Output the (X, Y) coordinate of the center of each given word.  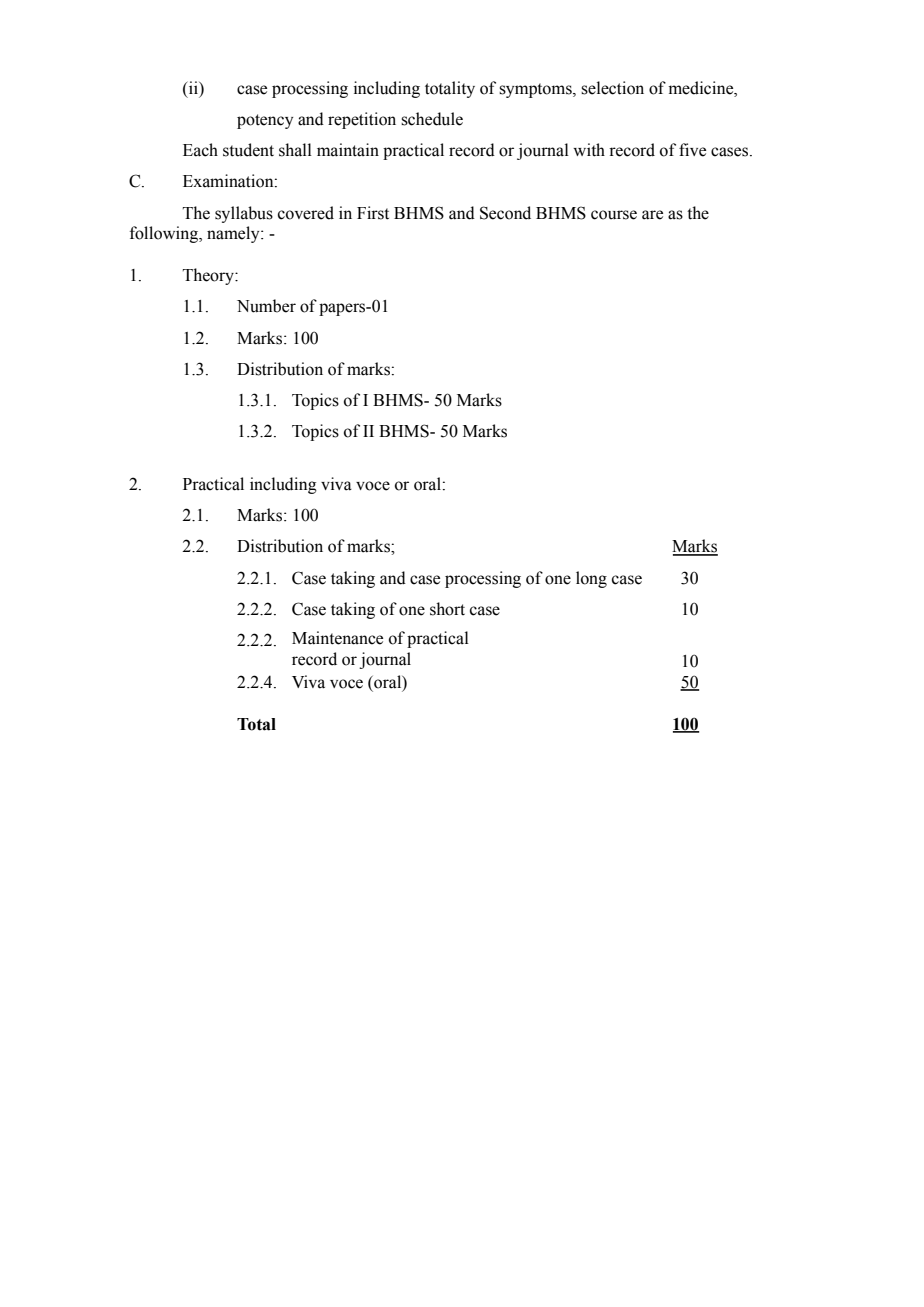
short (447, 609)
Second (505, 213)
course (614, 215)
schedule (432, 119)
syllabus (244, 214)
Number (266, 306)
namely (234, 234)
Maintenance (337, 638)
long (591, 579)
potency (265, 121)
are (652, 215)
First (373, 213)
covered (306, 213)
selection (612, 88)
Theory (209, 276)
